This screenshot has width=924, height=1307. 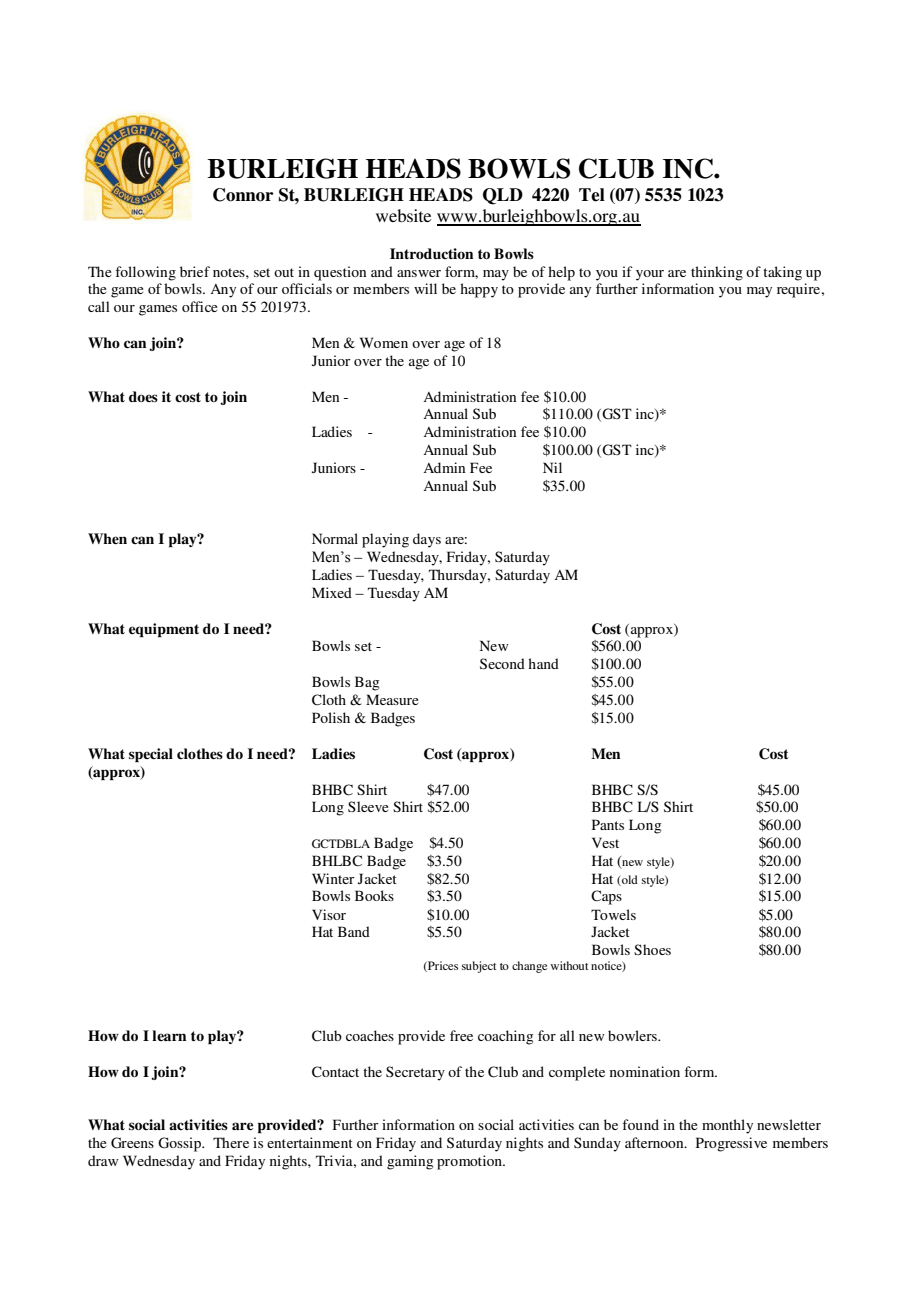 What do you see at coordinates (403, 215) in the screenshot?
I see `website` at bounding box center [403, 215].
